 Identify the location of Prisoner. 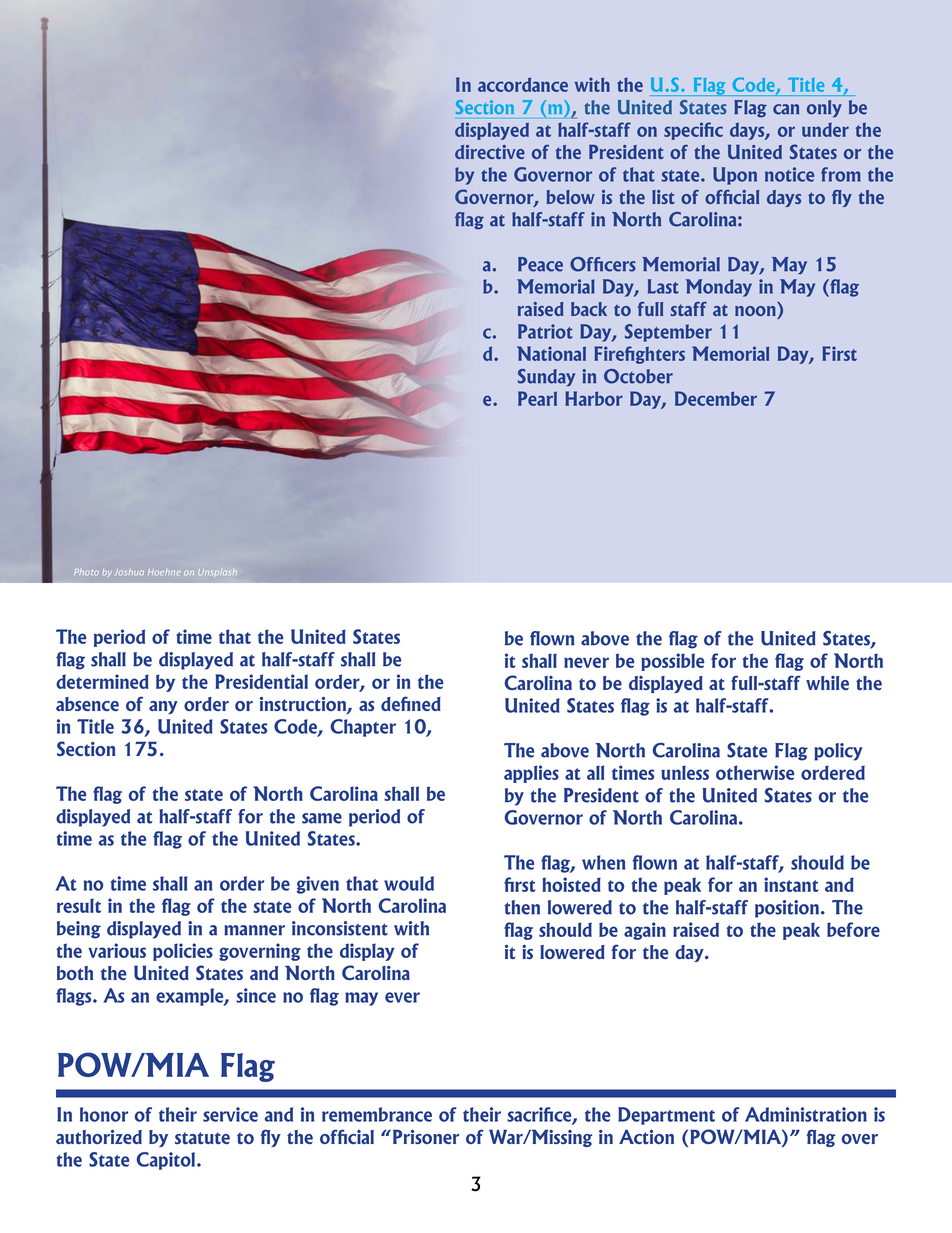
(426, 1136).
